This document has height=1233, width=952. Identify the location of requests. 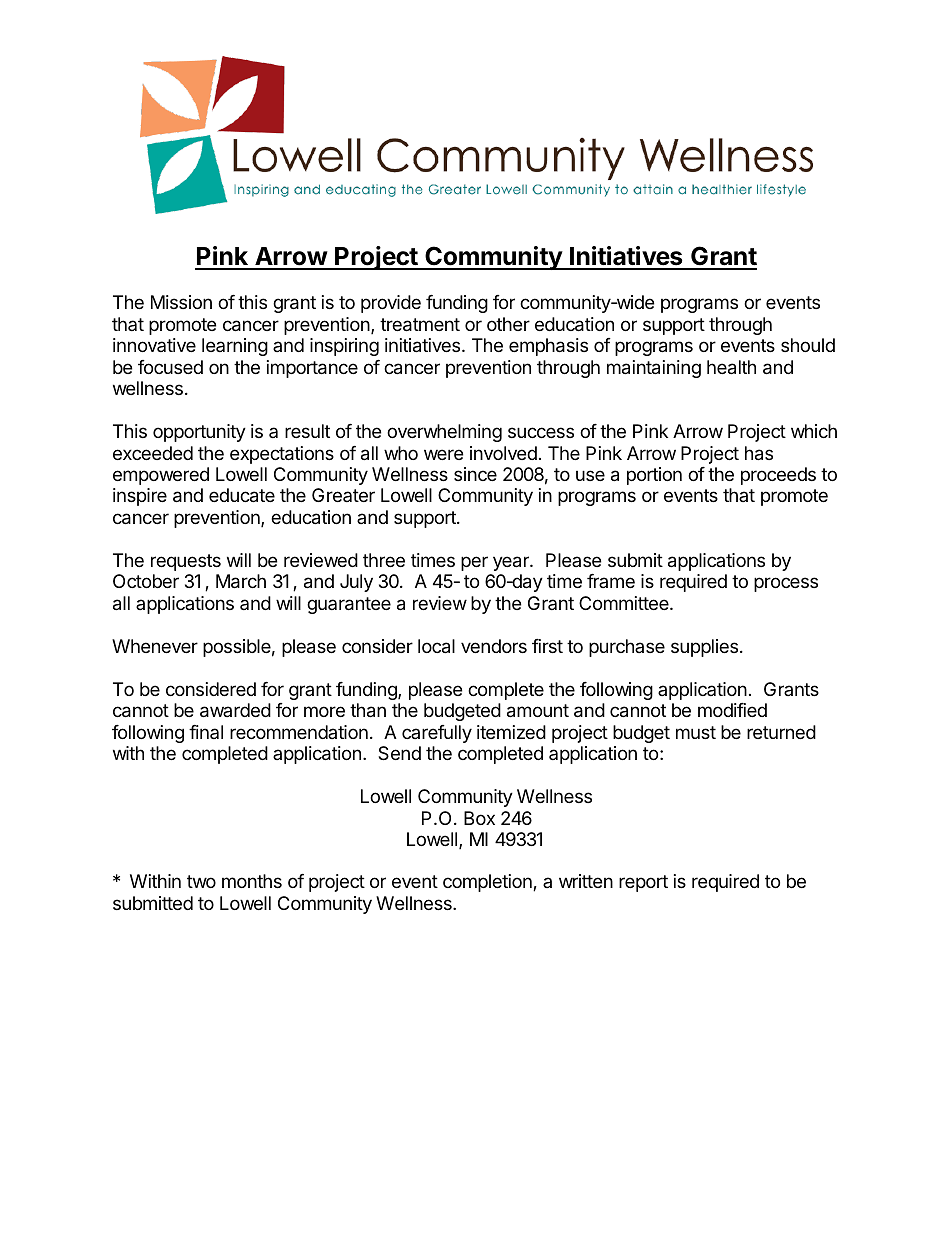
(186, 562).
